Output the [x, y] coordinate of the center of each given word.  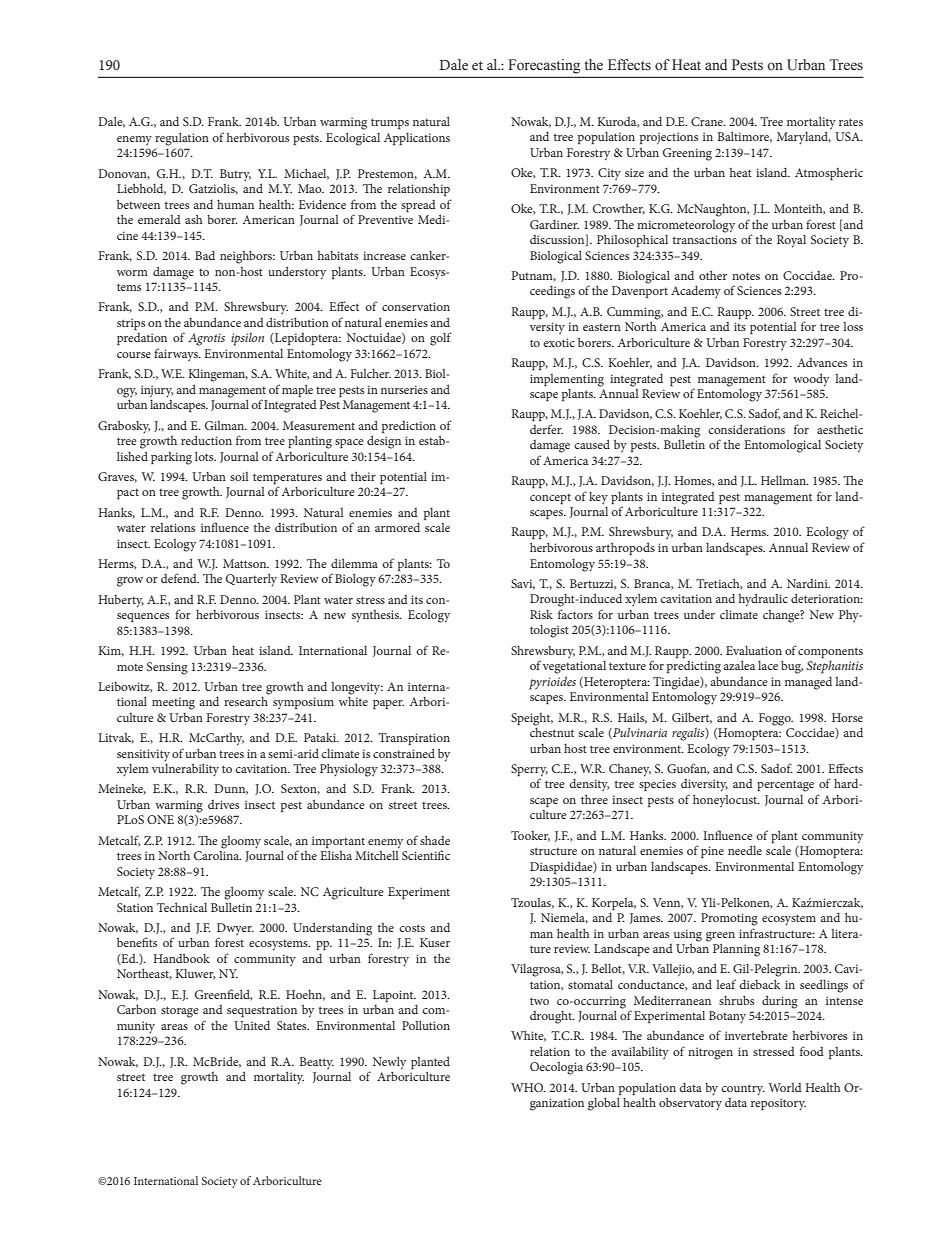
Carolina [218, 854]
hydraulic [763, 600]
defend [180, 578]
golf [441, 339]
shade [435, 840]
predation [142, 339]
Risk [541, 614]
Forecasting [544, 66]
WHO [528, 1087]
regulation [182, 139]
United [252, 1025]
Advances [822, 362]
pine [712, 852]
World [785, 1087]
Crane [708, 121]
